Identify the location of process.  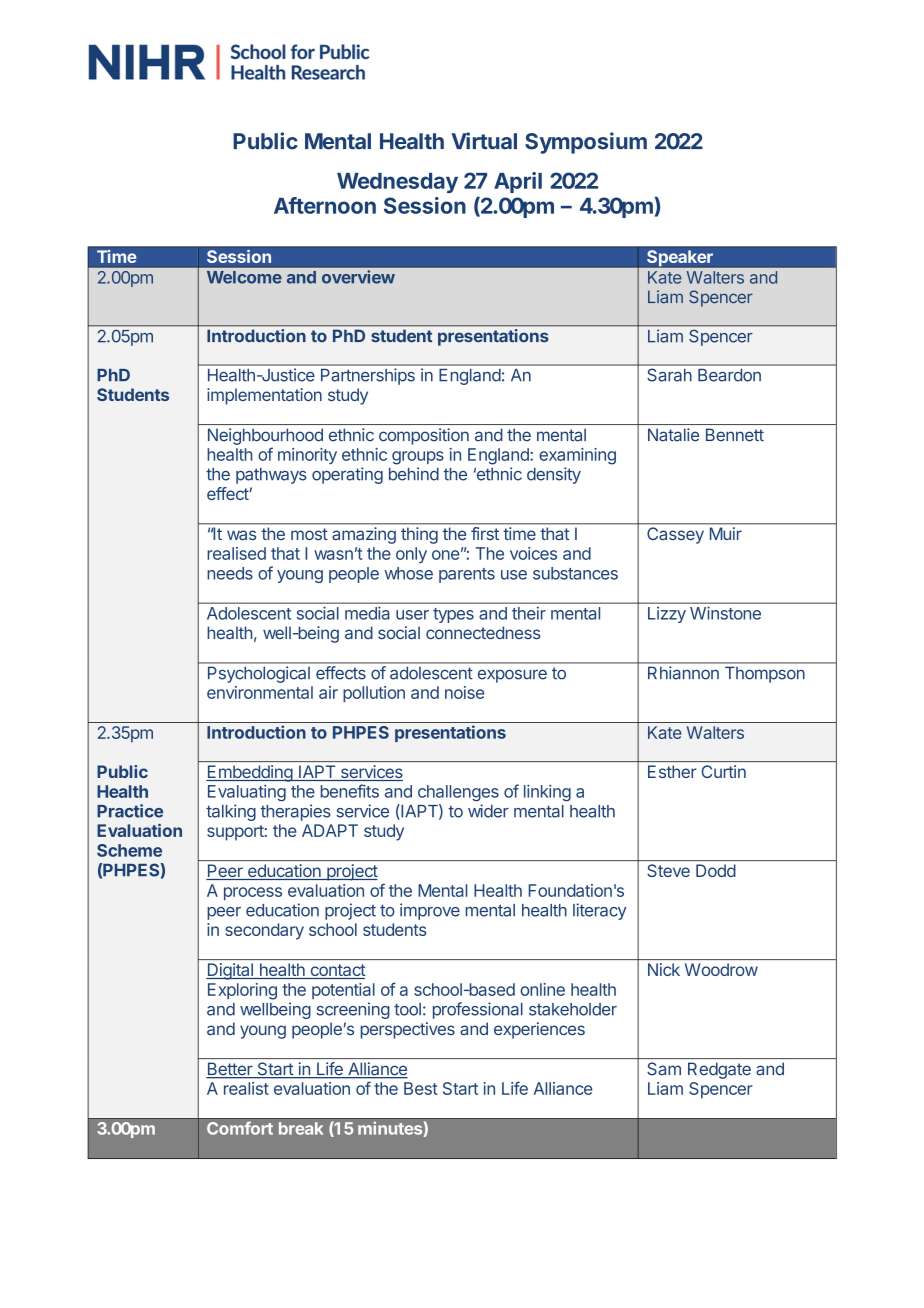
(253, 893).
